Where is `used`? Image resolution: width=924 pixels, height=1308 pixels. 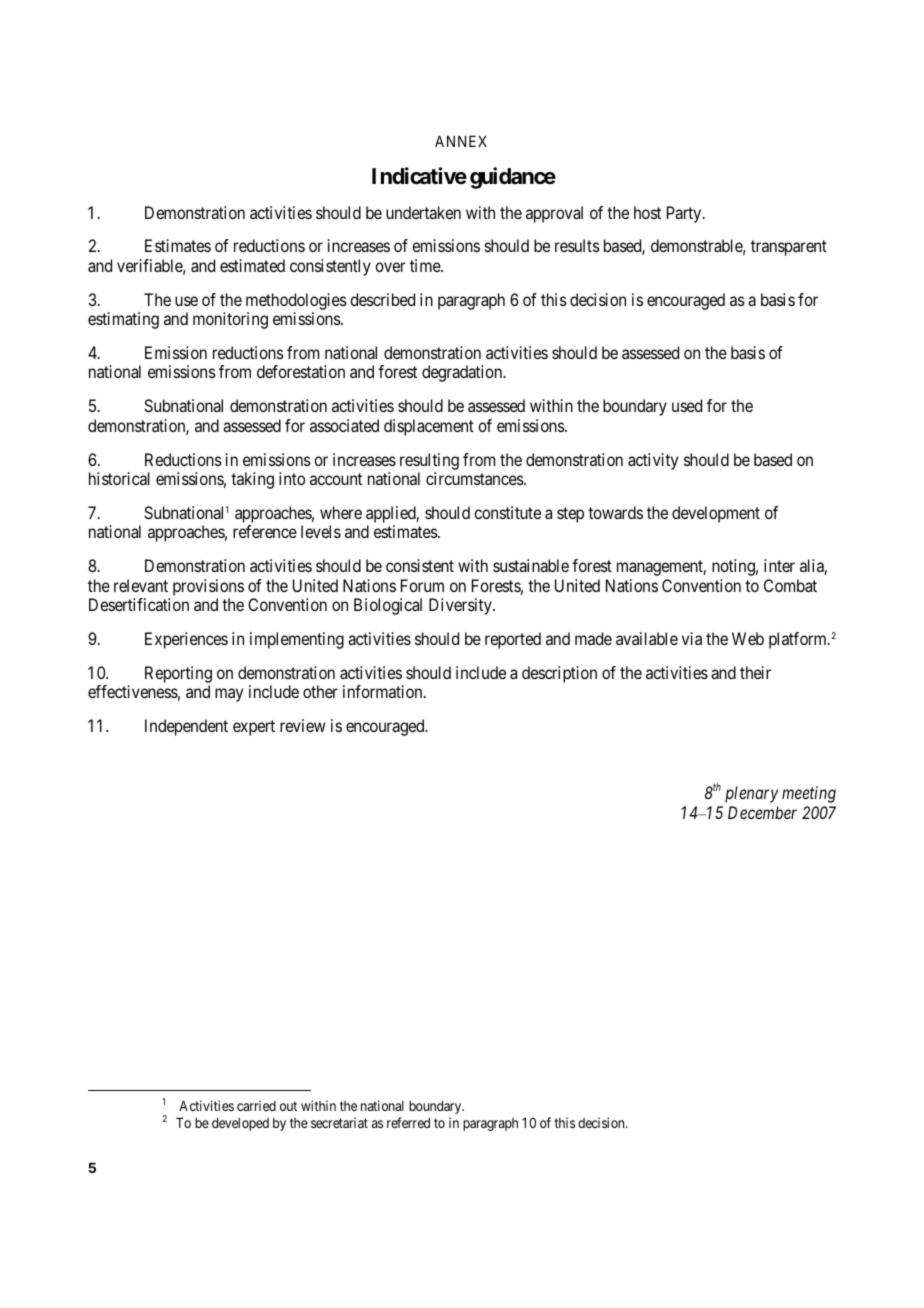 used is located at coordinates (687, 405).
